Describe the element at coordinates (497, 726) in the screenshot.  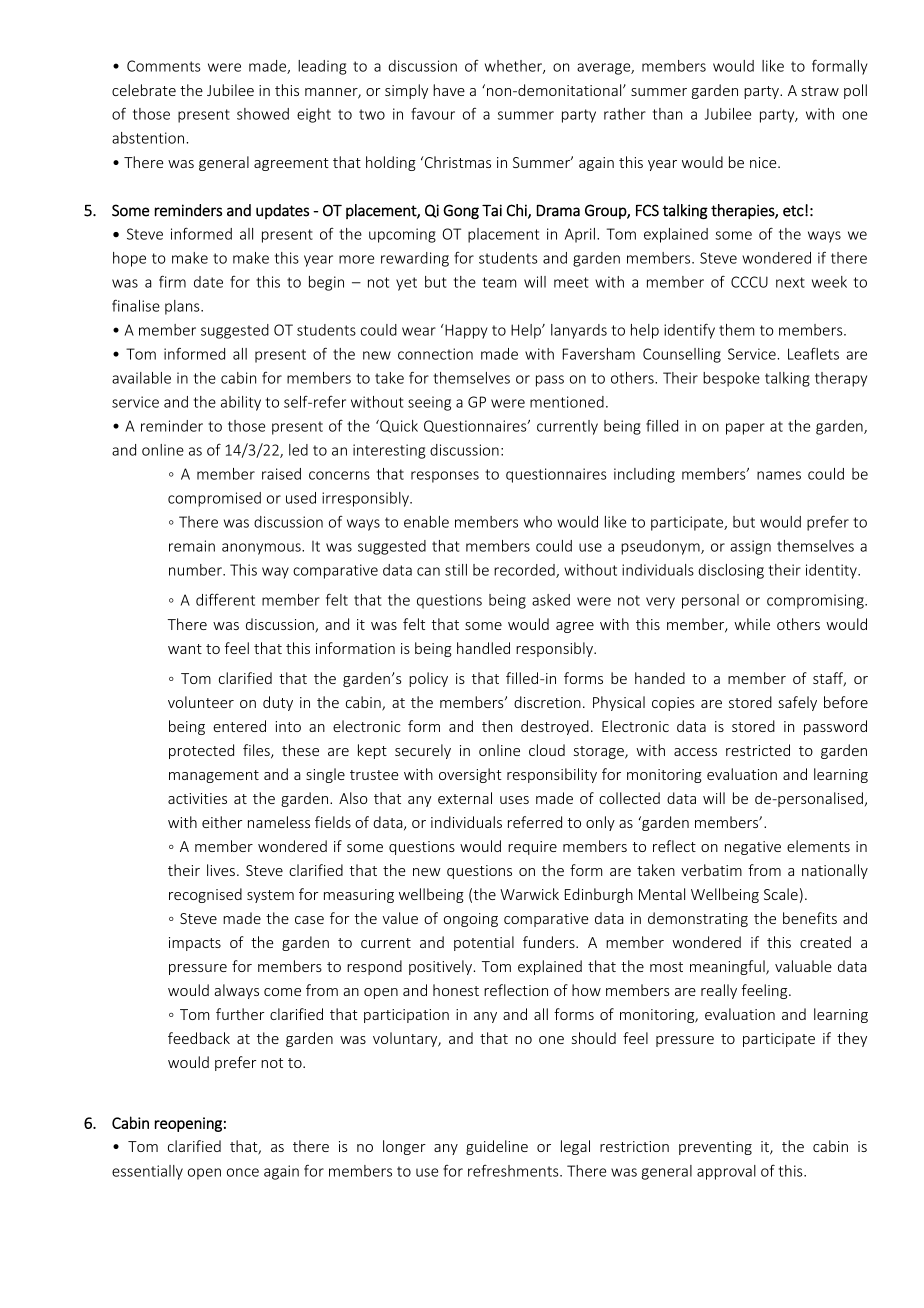
I see `then` at that location.
